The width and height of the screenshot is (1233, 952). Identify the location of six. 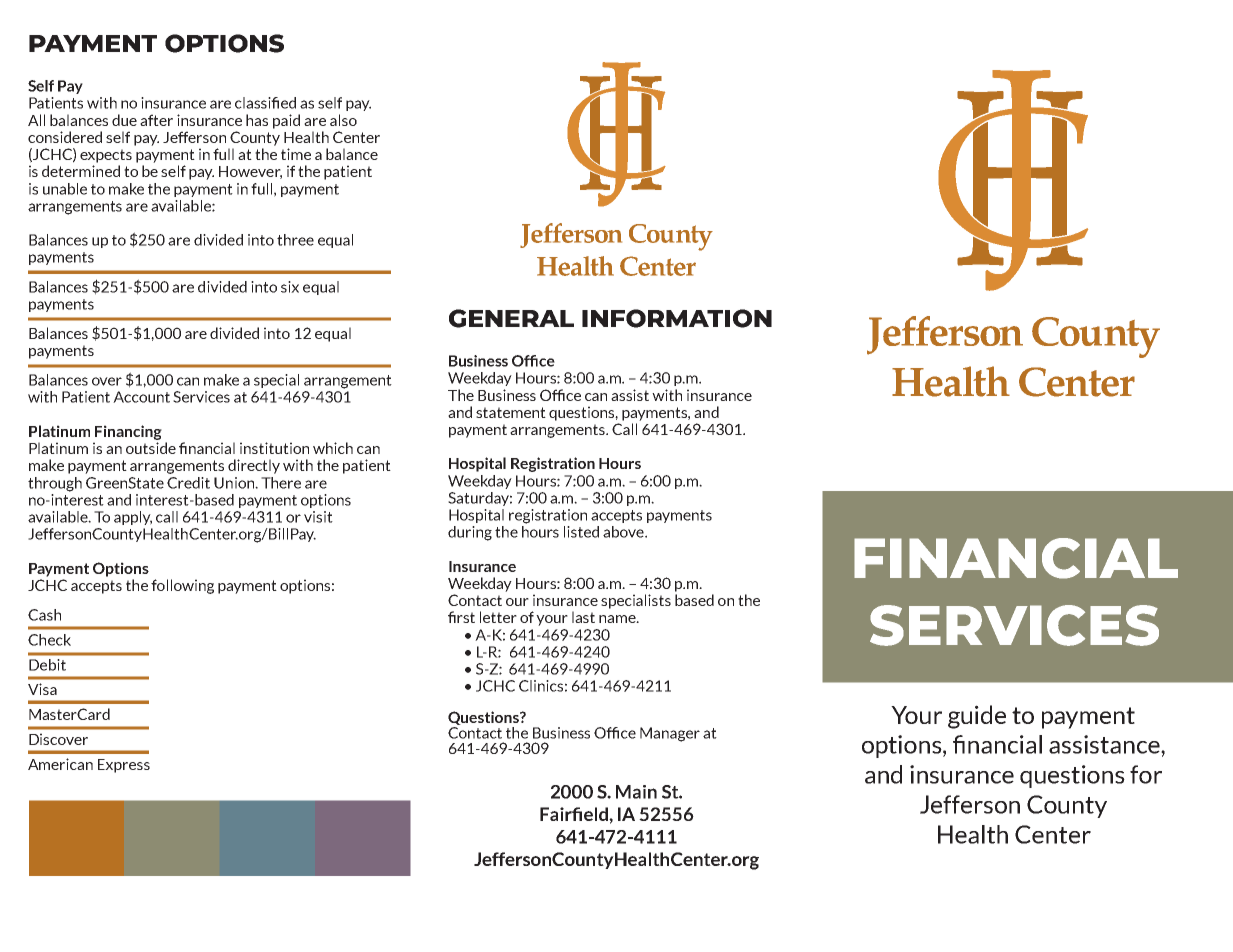
(290, 287).
